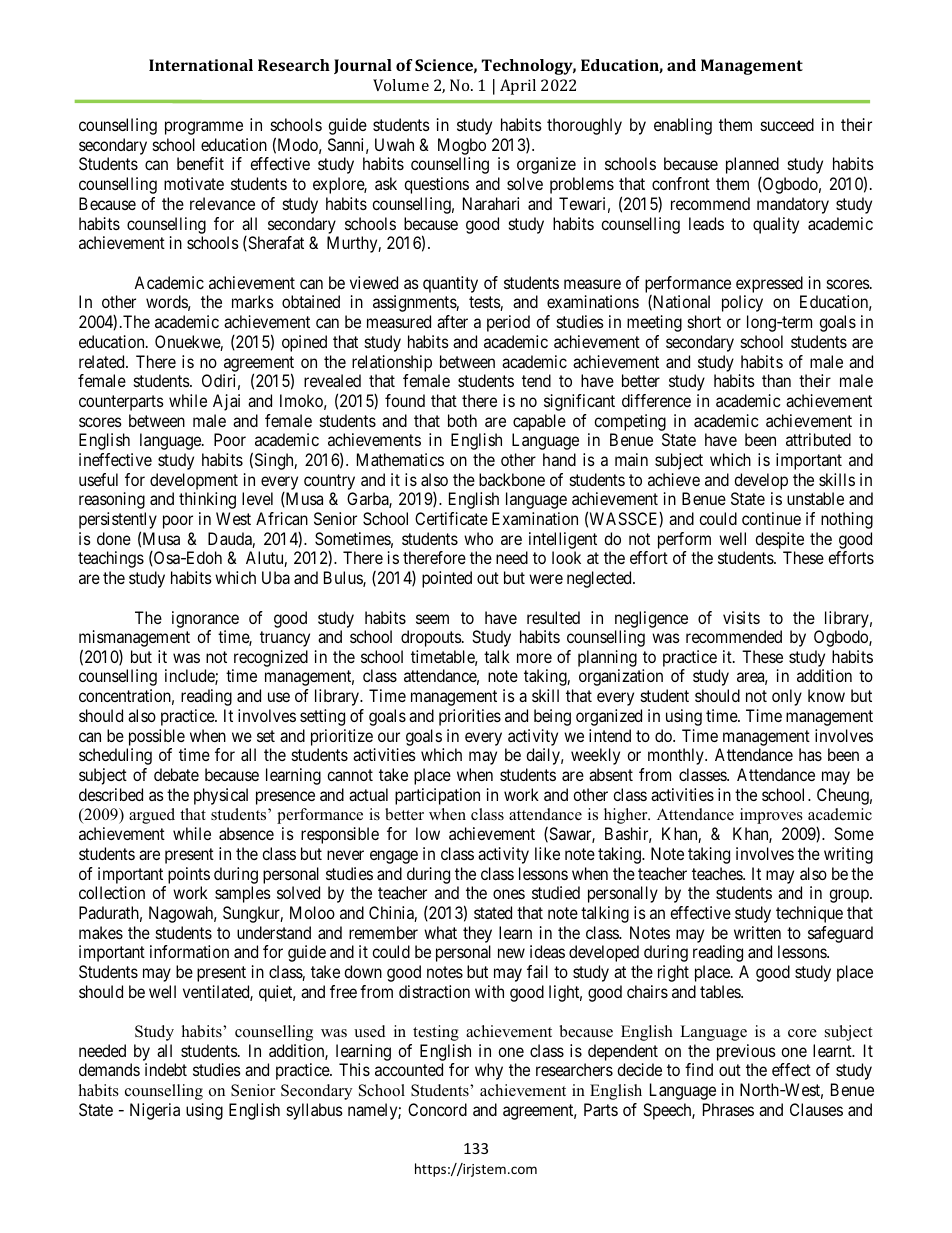 This page has width=952, height=1233. I want to click on previous, so click(746, 1054).
